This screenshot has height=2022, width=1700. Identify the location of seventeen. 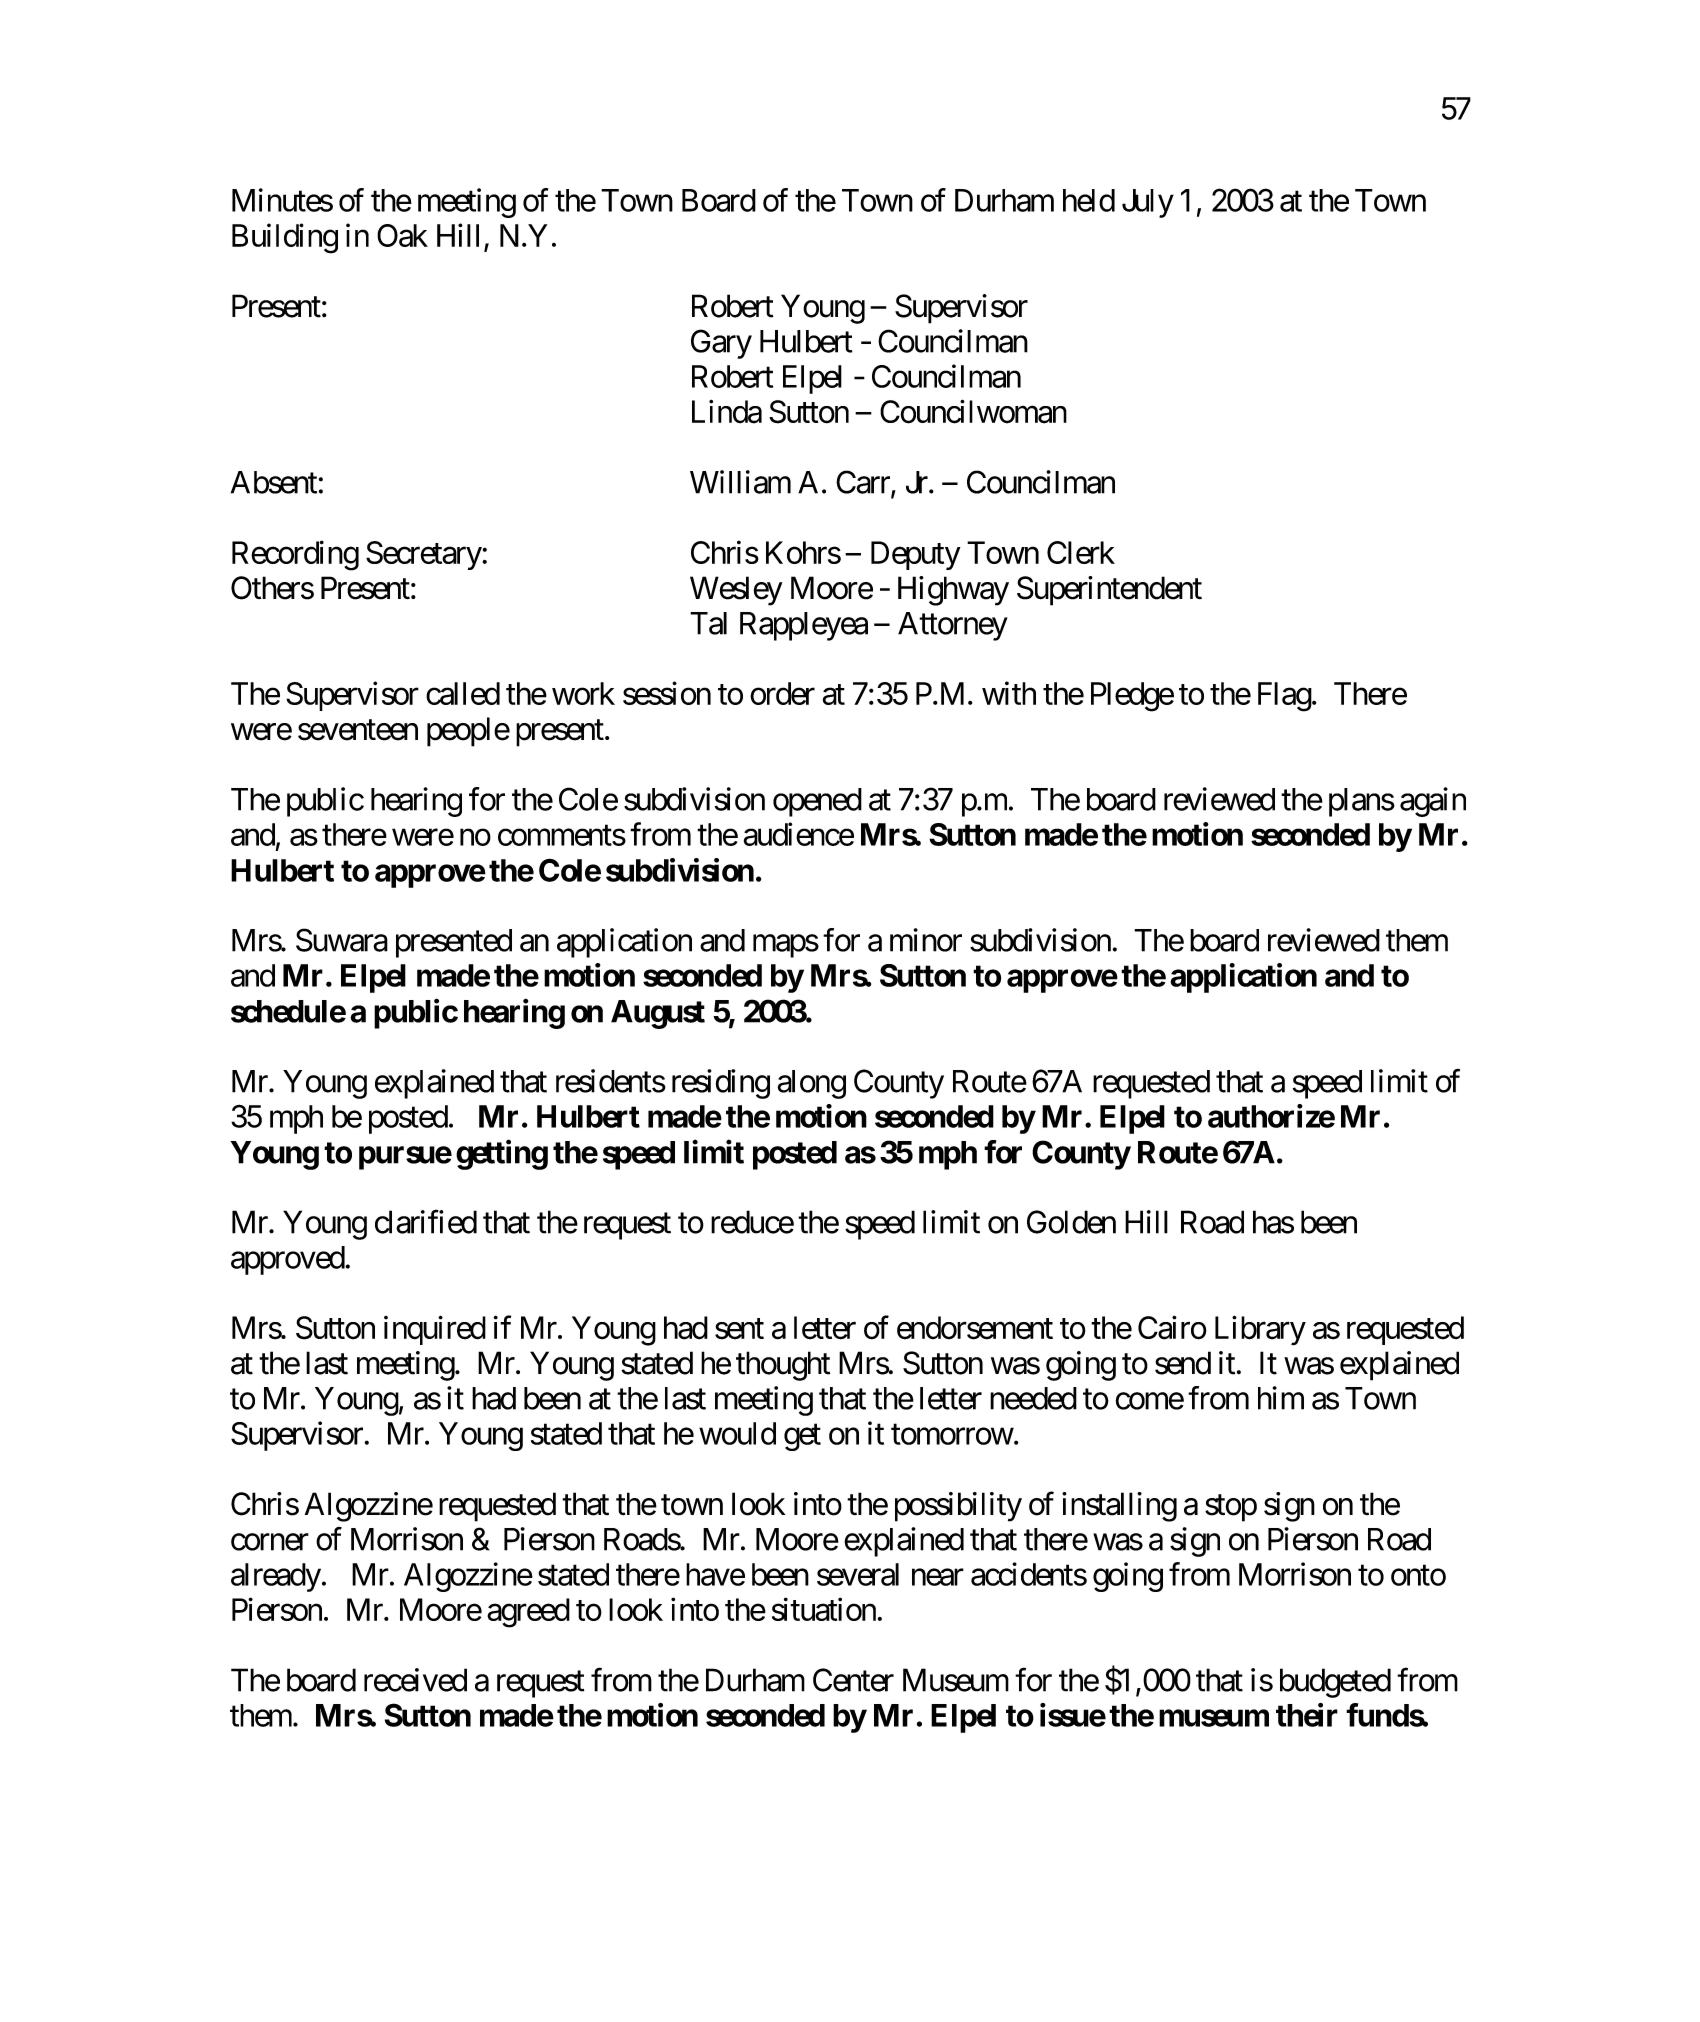
(358, 730).
